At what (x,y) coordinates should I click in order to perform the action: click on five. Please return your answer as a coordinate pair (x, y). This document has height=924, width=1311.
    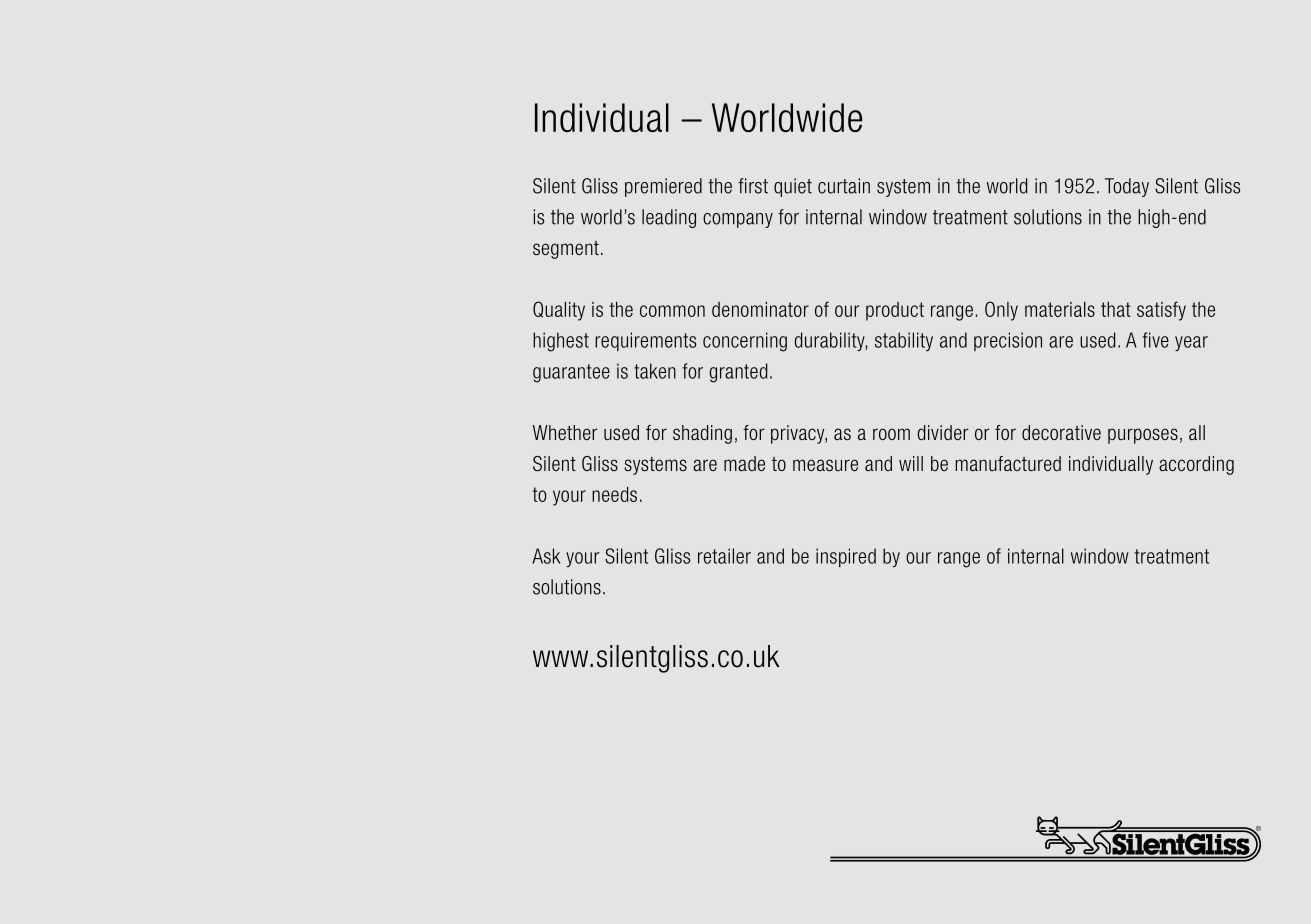
    Looking at the image, I should click on (1155, 340).
